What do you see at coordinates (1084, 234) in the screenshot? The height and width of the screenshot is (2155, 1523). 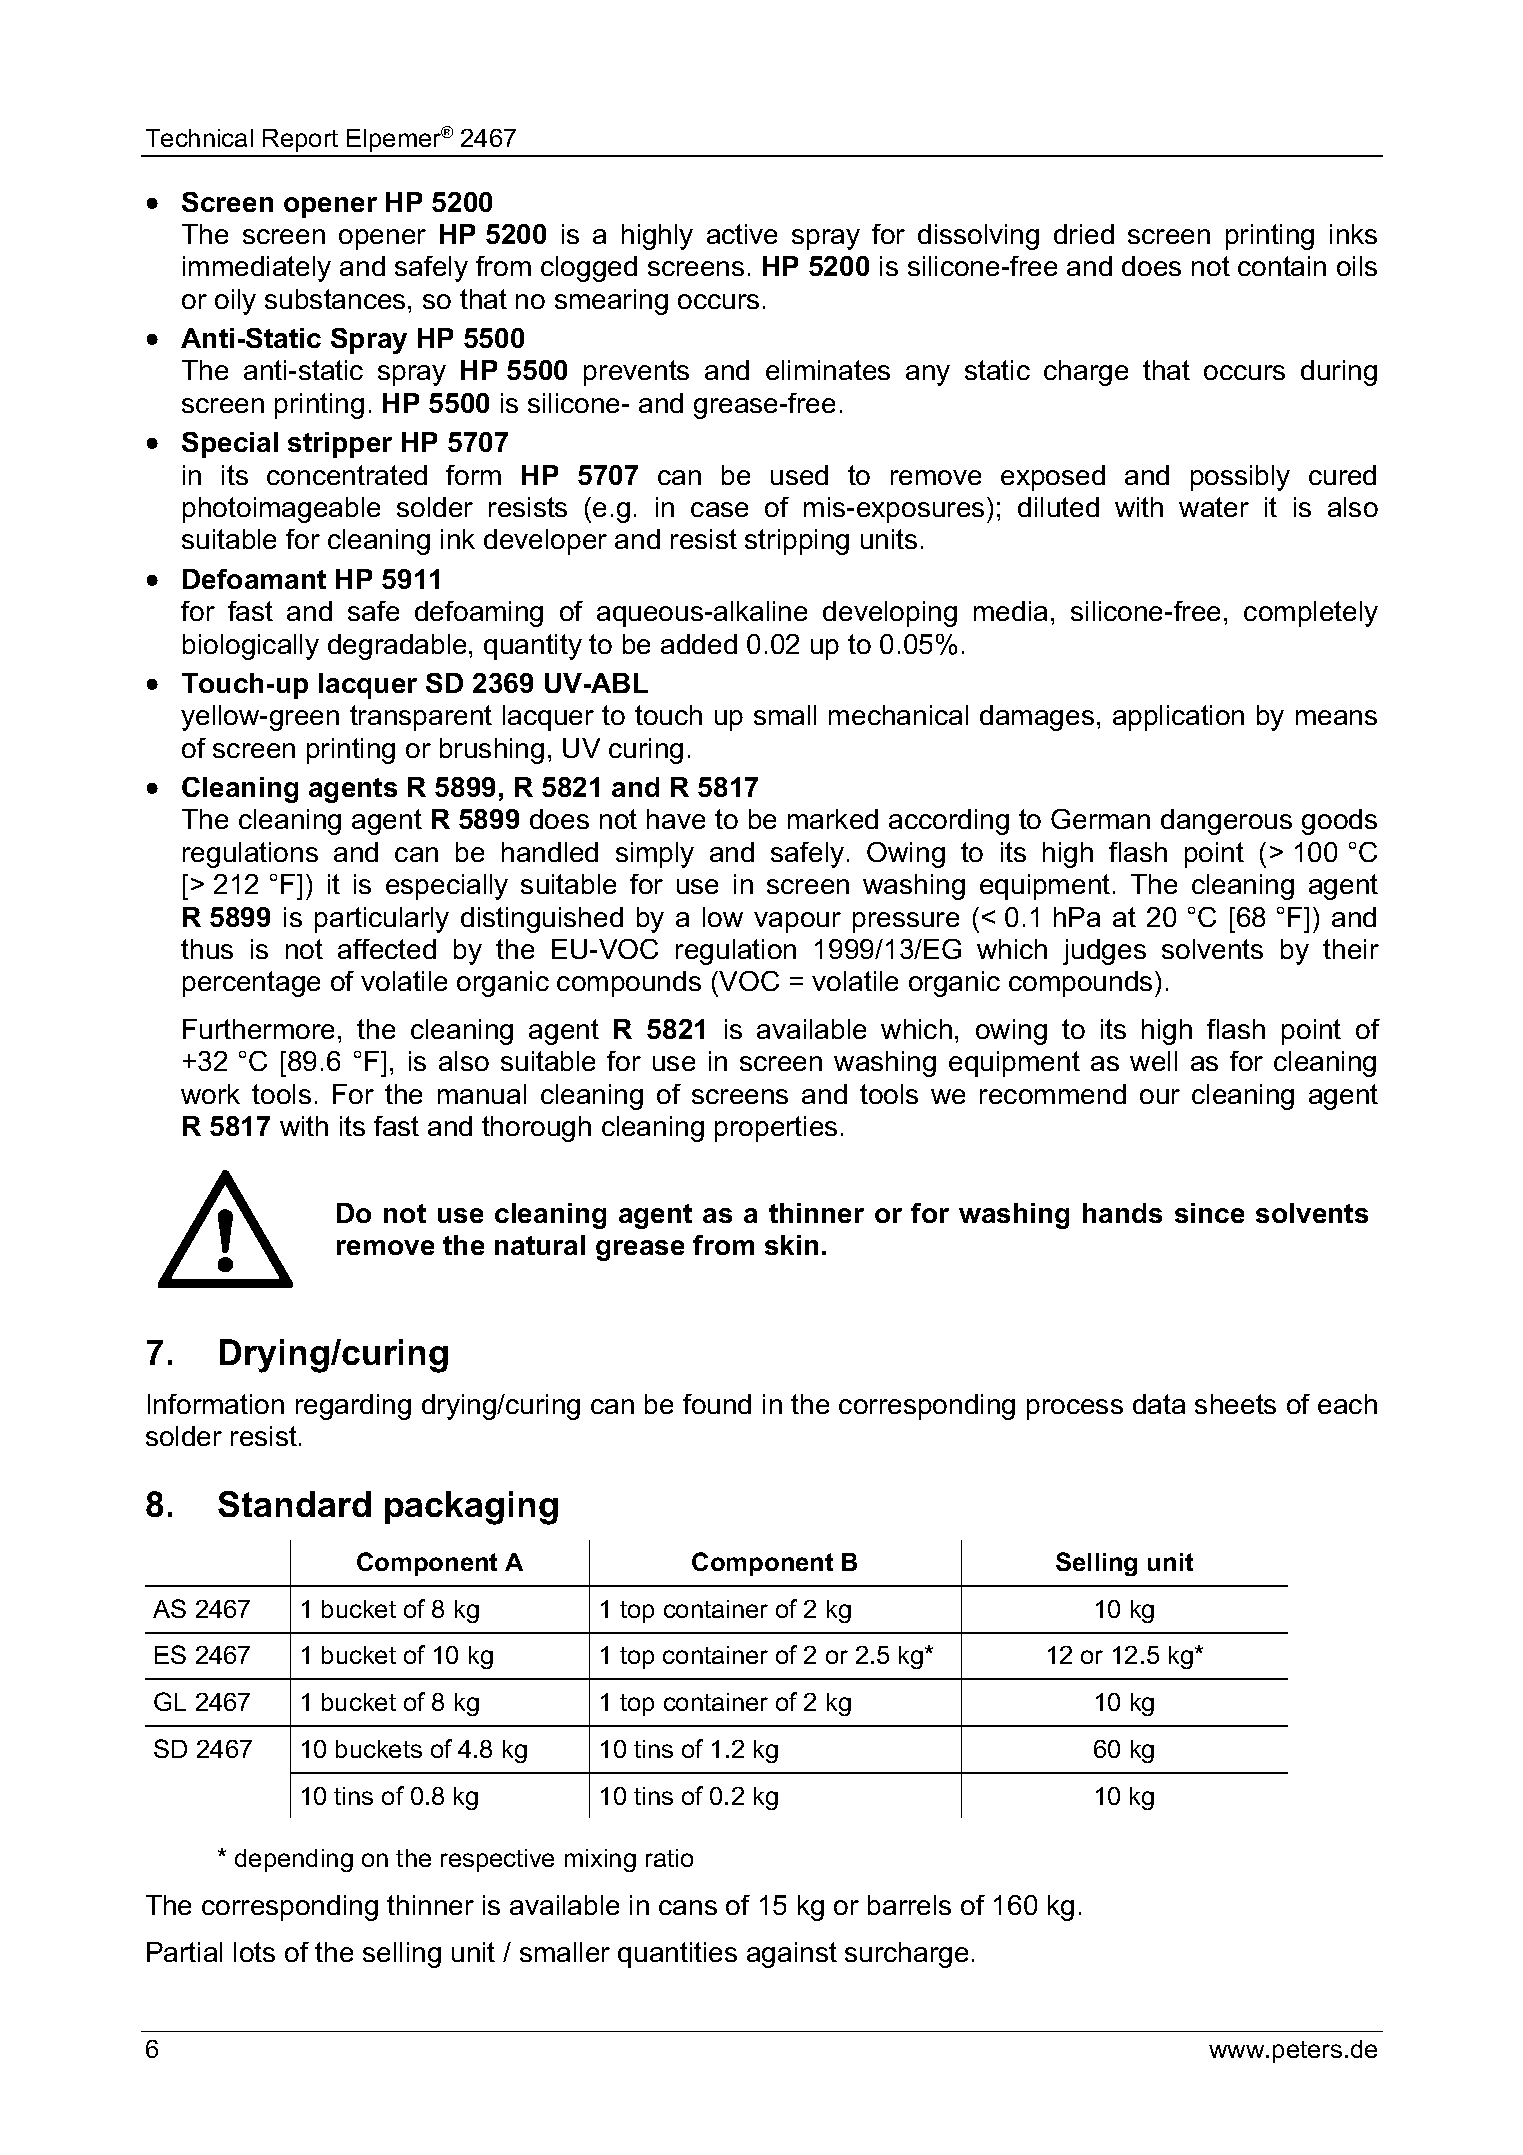 I see `dried` at bounding box center [1084, 234].
